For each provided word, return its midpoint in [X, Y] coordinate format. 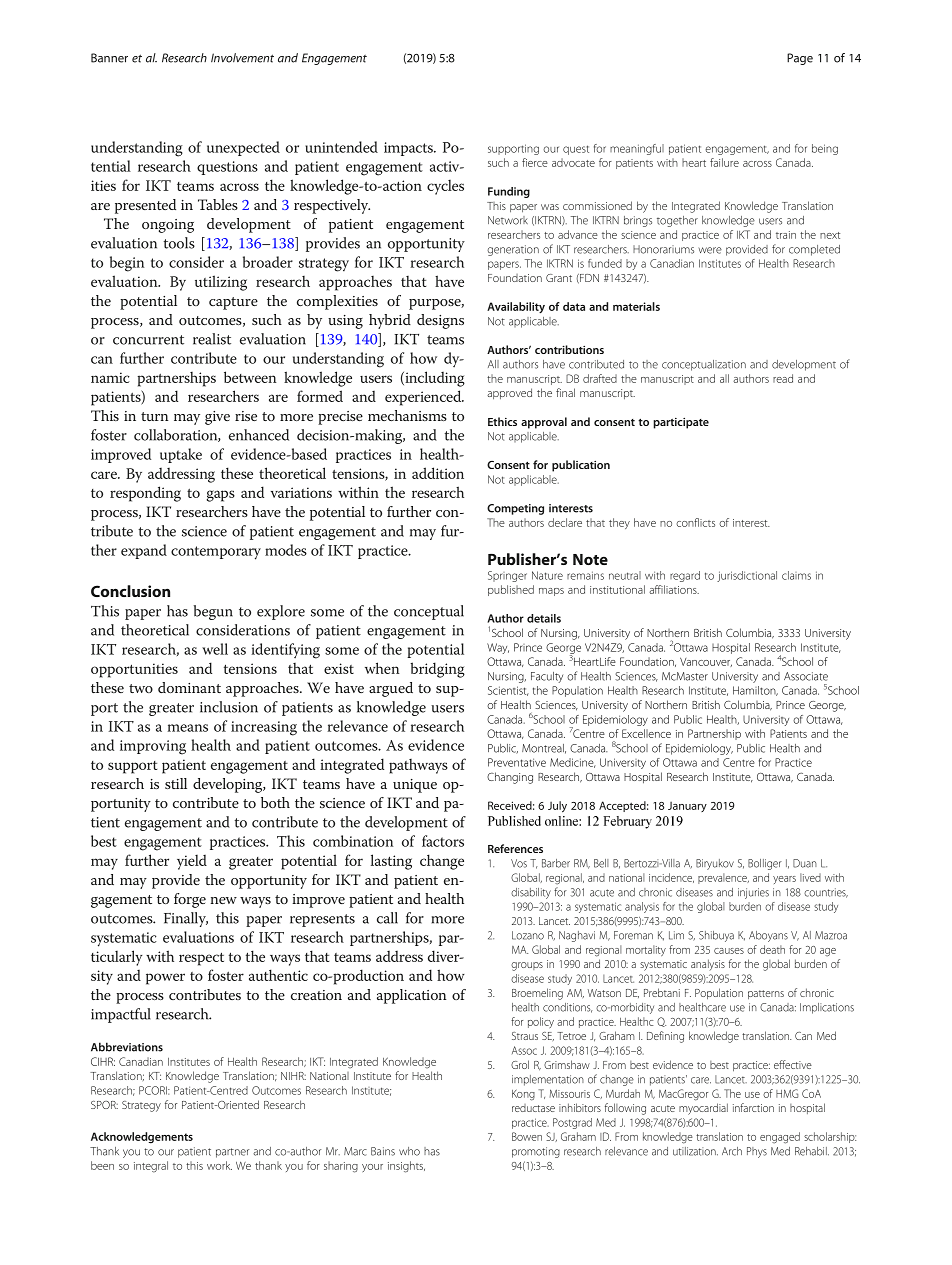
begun [213, 612]
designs [440, 321]
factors [443, 841]
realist [212, 339]
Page [800, 59]
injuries [753, 893]
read [783, 378]
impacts [409, 149]
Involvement [242, 58]
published [511, 590]
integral [151, 1167]
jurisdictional [747, 576]
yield [192, 862]
